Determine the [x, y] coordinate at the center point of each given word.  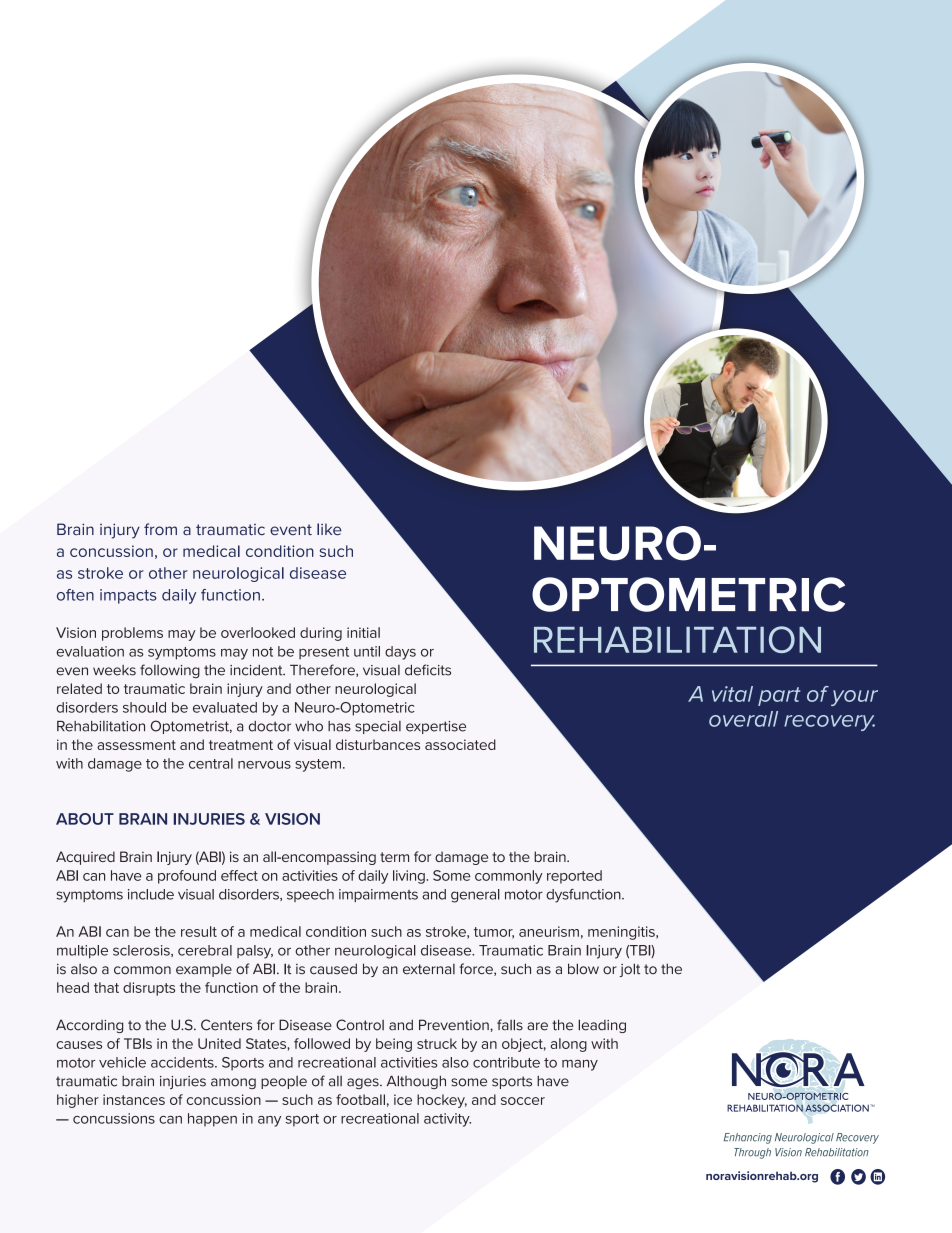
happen [212, 1120]
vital [732, 694]
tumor [494, 933]
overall [743, 719]
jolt [630, 970]
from [160, 529]
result [199, 931]
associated [460, 744]
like [329, 529]
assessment [136, 745]
